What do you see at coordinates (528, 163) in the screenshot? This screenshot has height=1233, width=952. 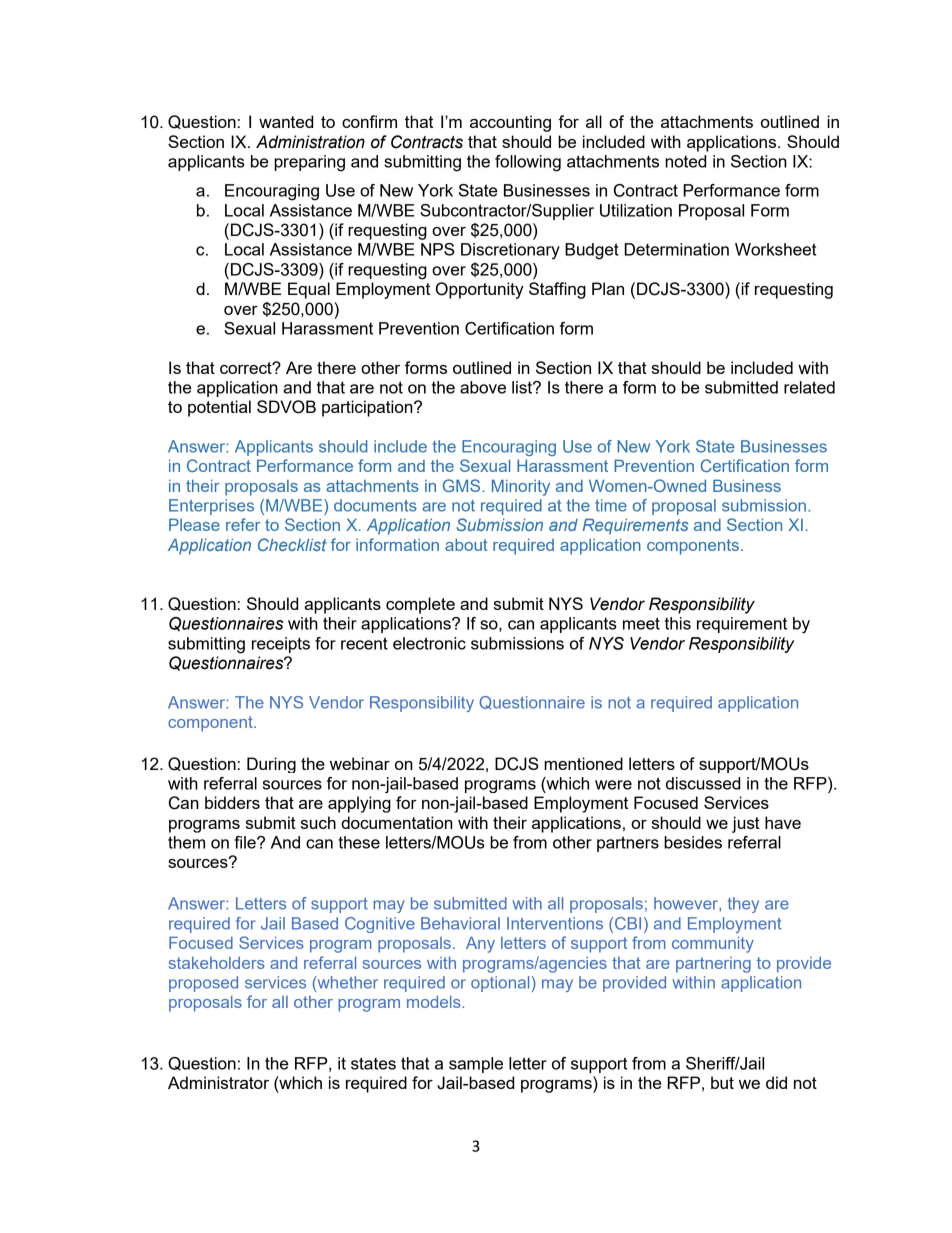 I see `following` at bounding box center [528, 163].
